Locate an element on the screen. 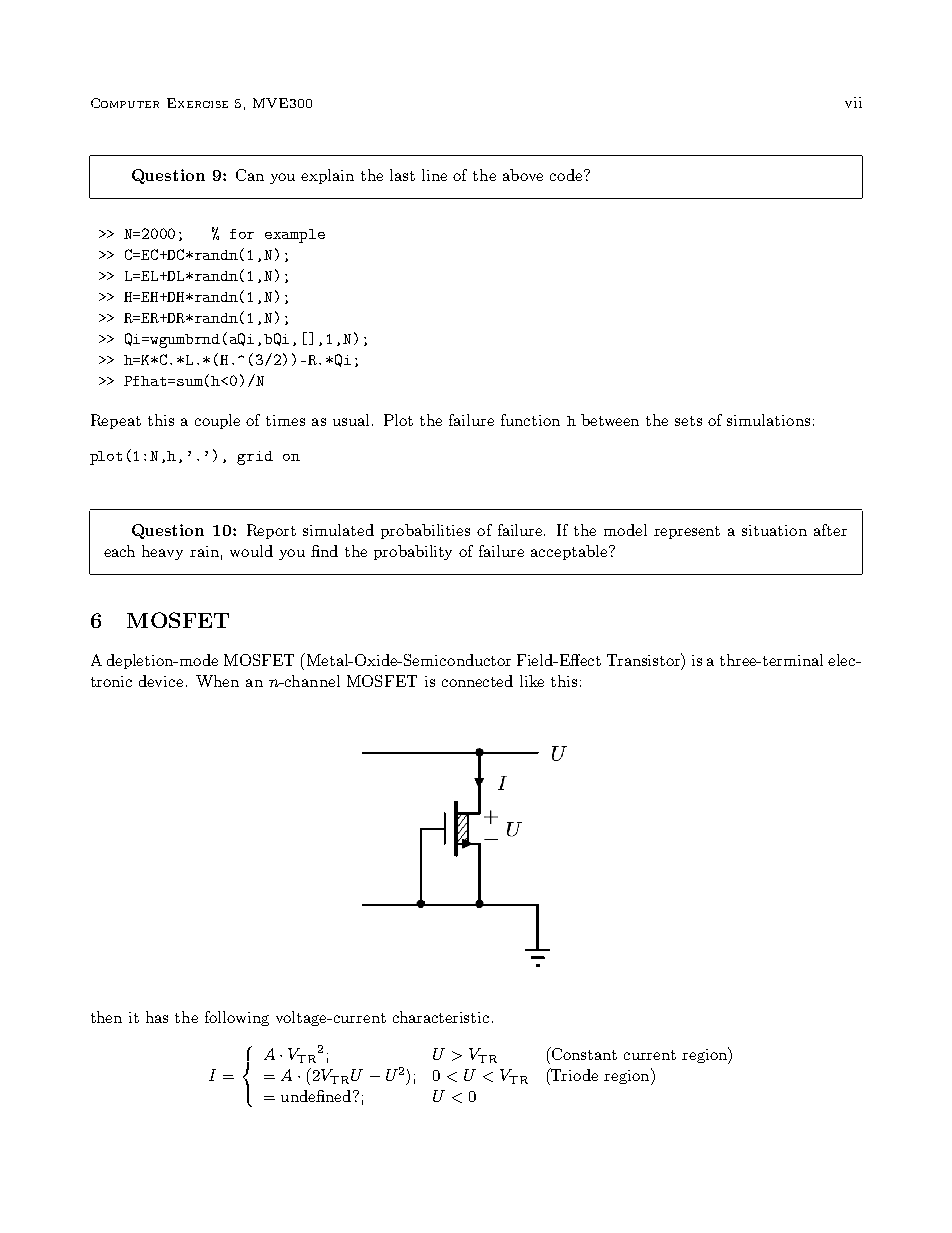 The image size is (952, 1233). Can is located at coordinates (250, 175).
